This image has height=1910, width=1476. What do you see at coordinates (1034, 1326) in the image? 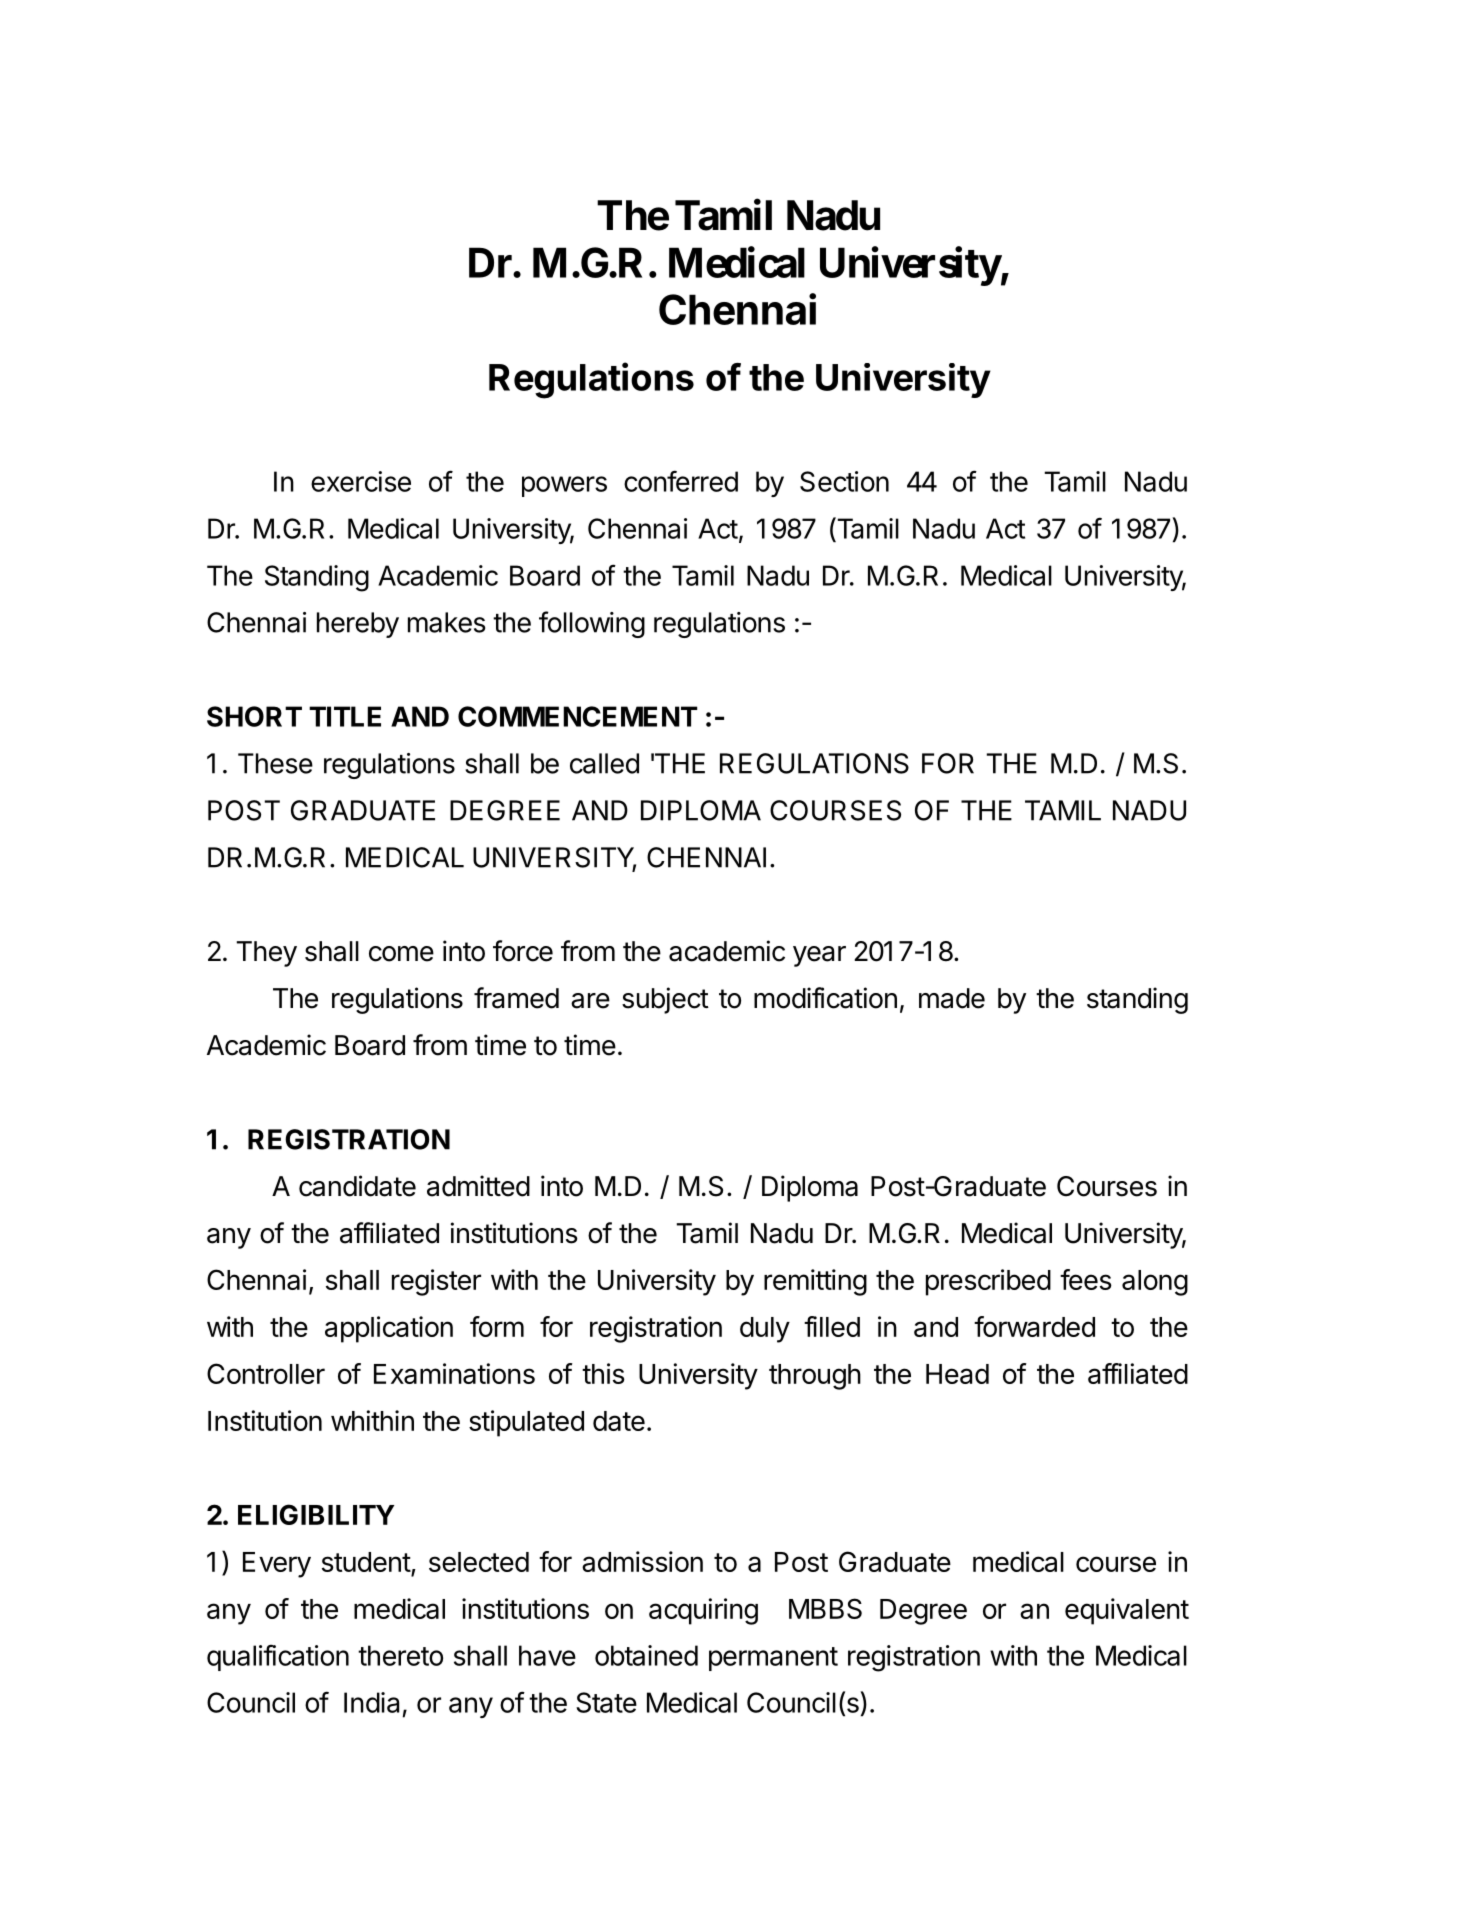
I see `forwarded` at bounding box center [1034, 1326].
